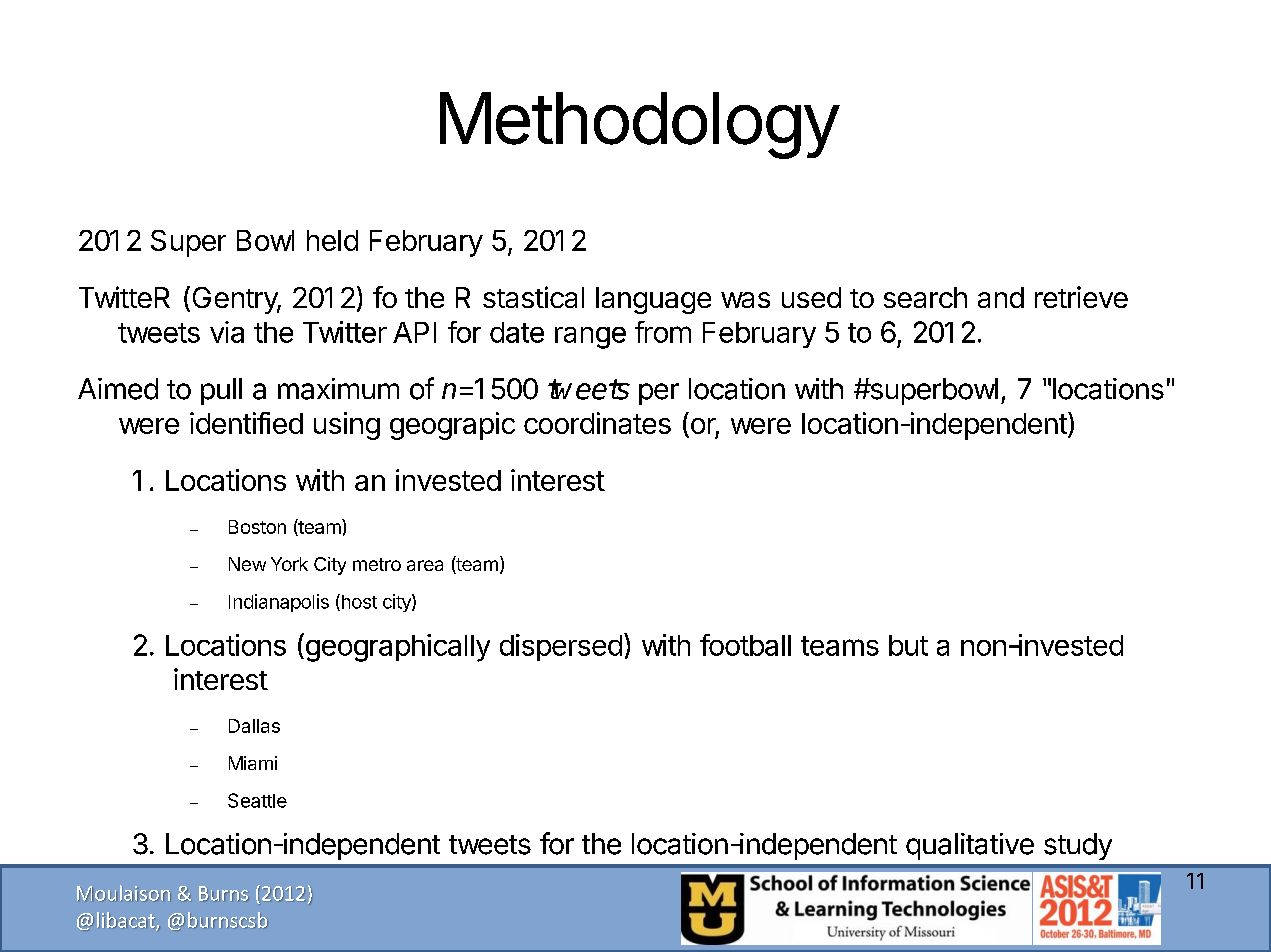 This page has height=952, width=1271. What do you see at coordinates (332, 240) in the page?
I see `held` at bounding box center [332, 240].
